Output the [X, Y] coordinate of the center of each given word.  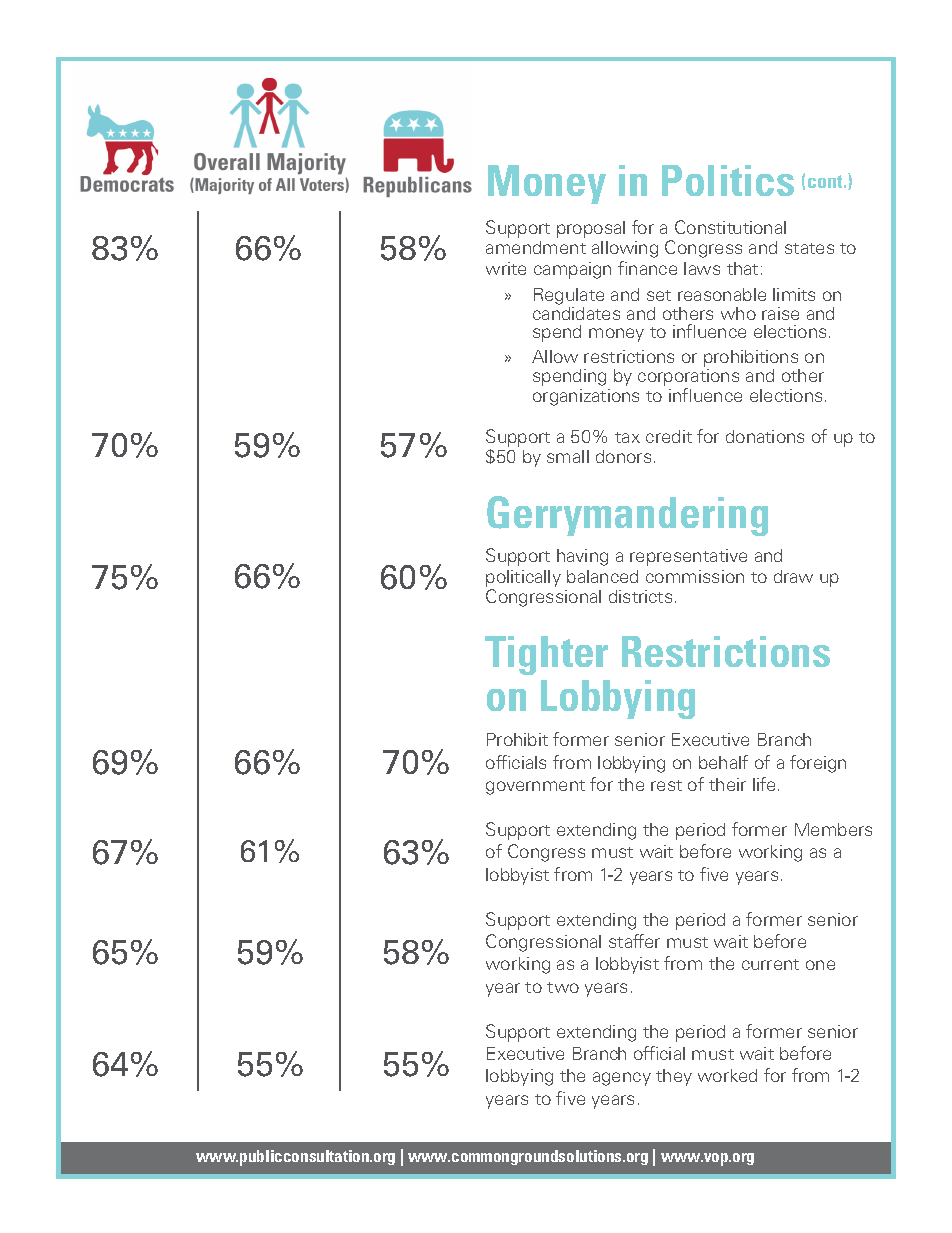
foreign [818, 764]
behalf [723, 762]
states [809, 248]
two [563, 987]
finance [647, 268]
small [568, 456]
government [535, 787]
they [674, 1077]
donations [765, 436]
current [770, 964]
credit [669, 436]
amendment [536, 247]
